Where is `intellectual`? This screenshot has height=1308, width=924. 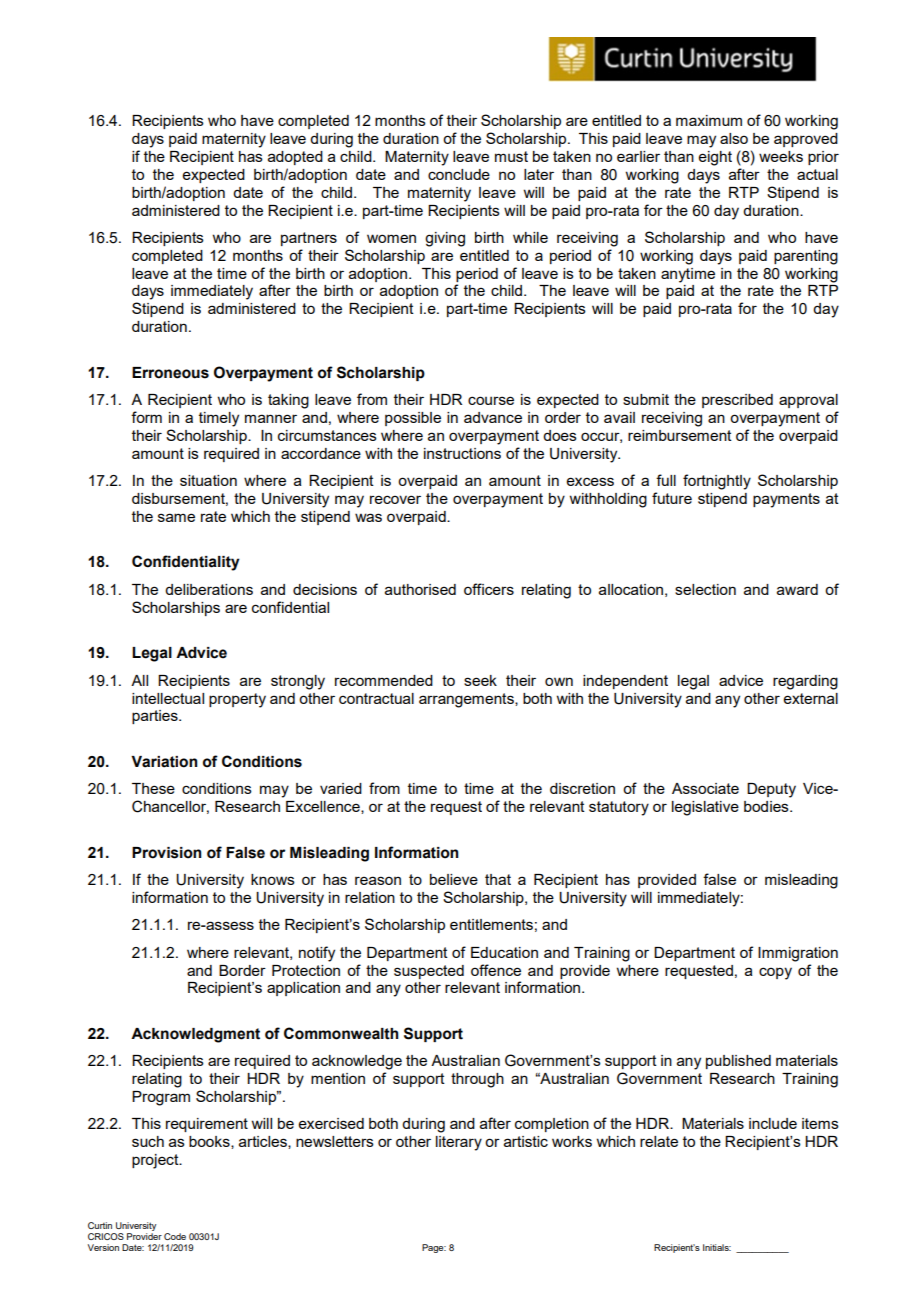
intellectual is located at coordinates (168, 698).
